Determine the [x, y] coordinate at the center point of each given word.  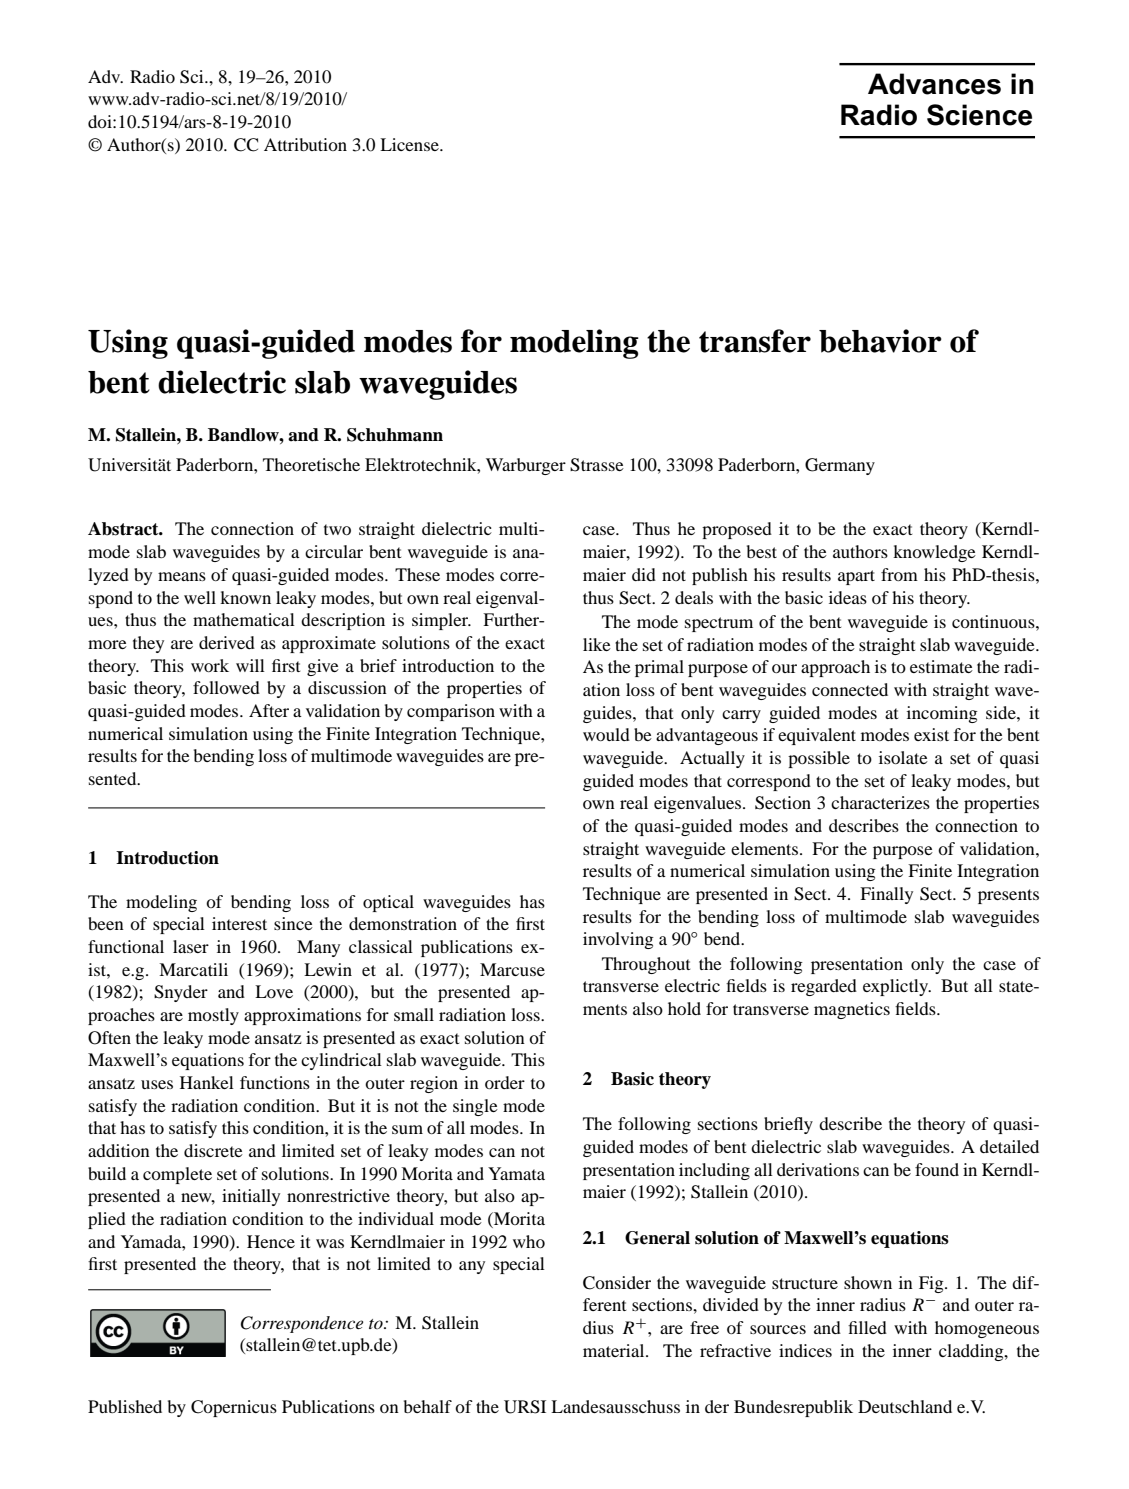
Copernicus [234, 1408]
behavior [880, 341]
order [505, 1082]
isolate [903, 757]
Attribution [305, 144]
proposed [737, 530]
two [337, 529]
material [615, 1350]
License [410, 144]
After [269, 710]
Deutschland [905, 1406]
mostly [213, 1016]
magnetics [852, 1010]
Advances [934, 84]
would [606, 734]
